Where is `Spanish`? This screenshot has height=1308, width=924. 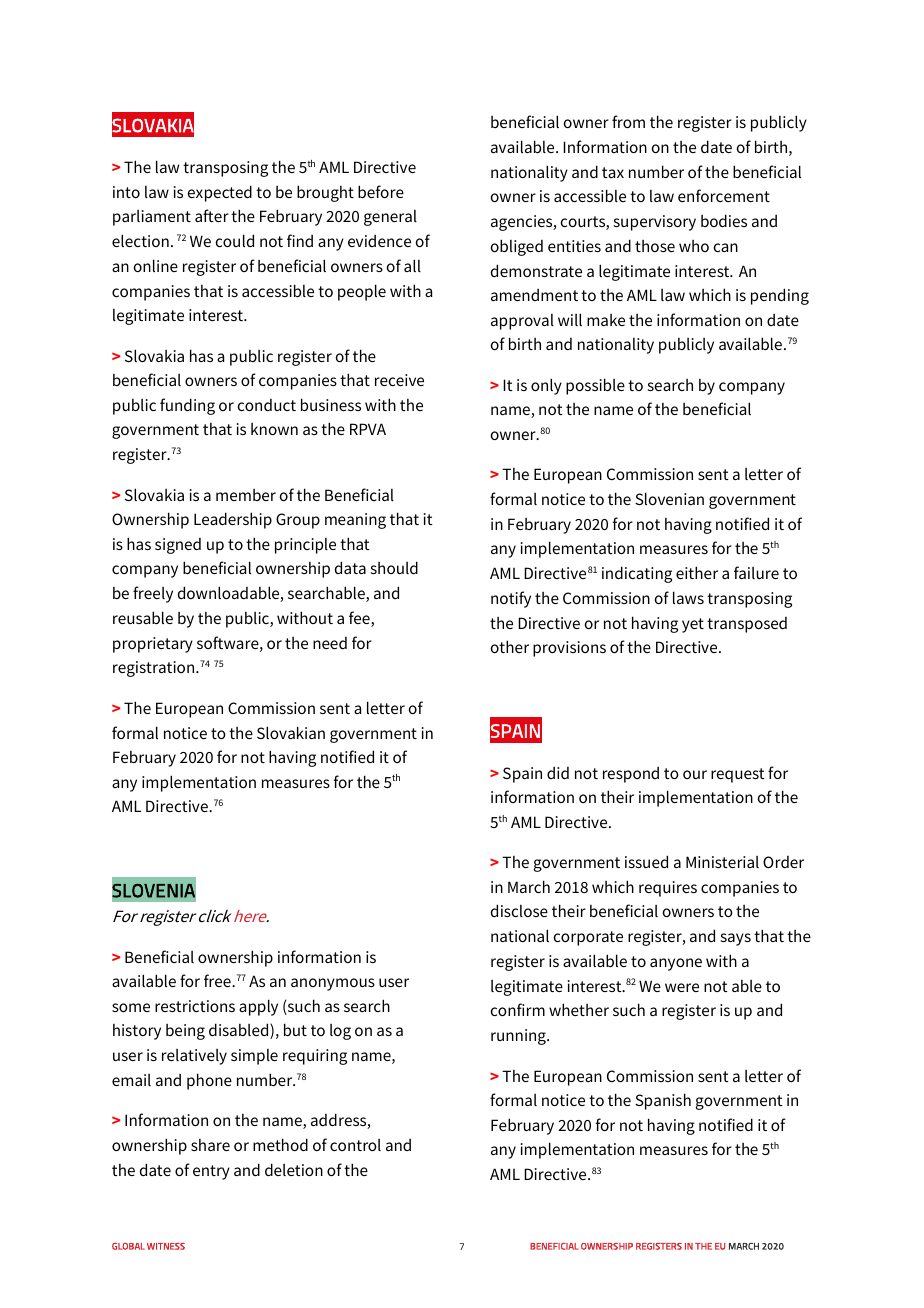
Spanish is located at coordinates (663, 1101).
